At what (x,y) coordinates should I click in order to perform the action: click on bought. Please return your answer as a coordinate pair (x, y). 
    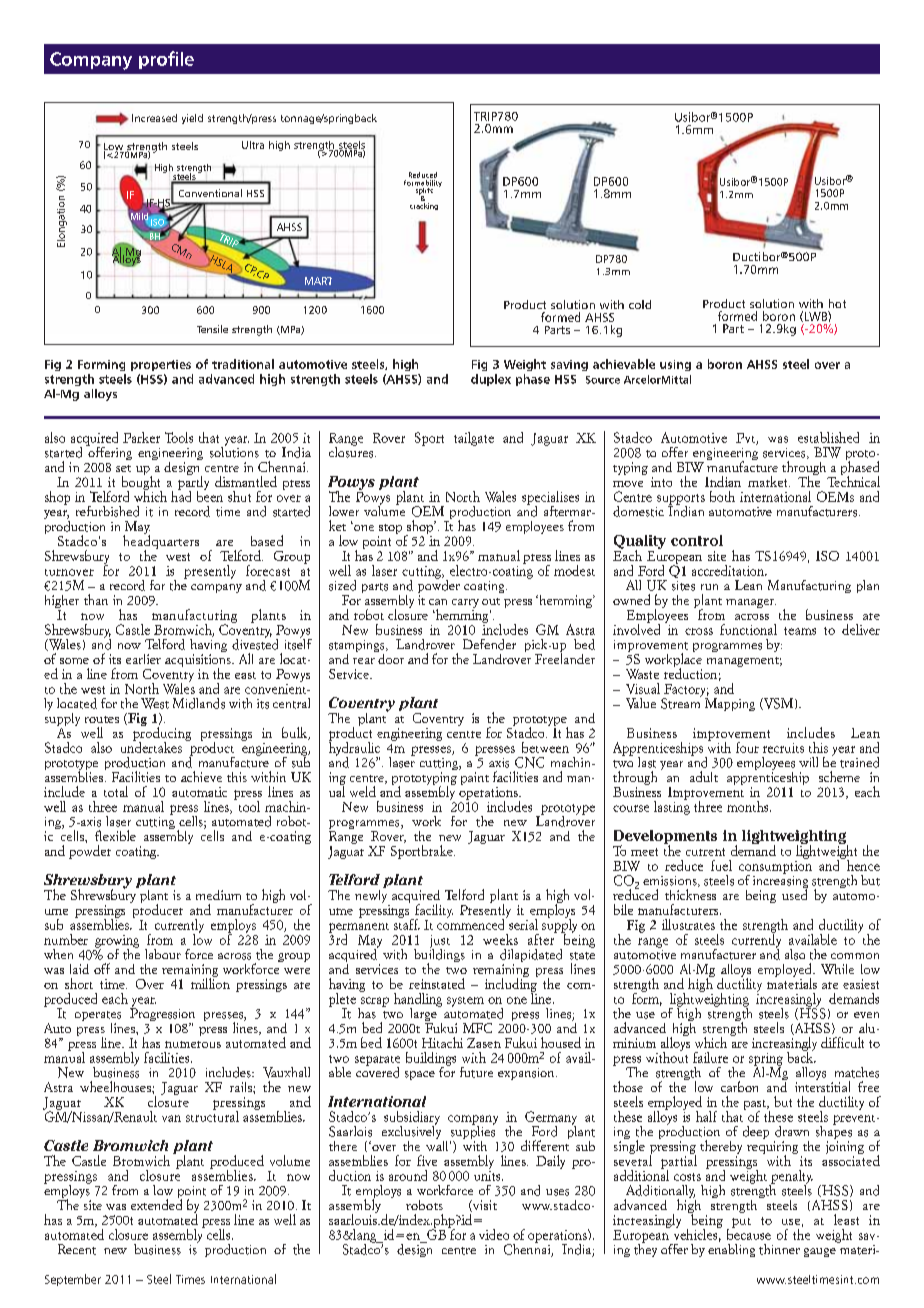
    Looking at the image, I should click on (142, 483).
